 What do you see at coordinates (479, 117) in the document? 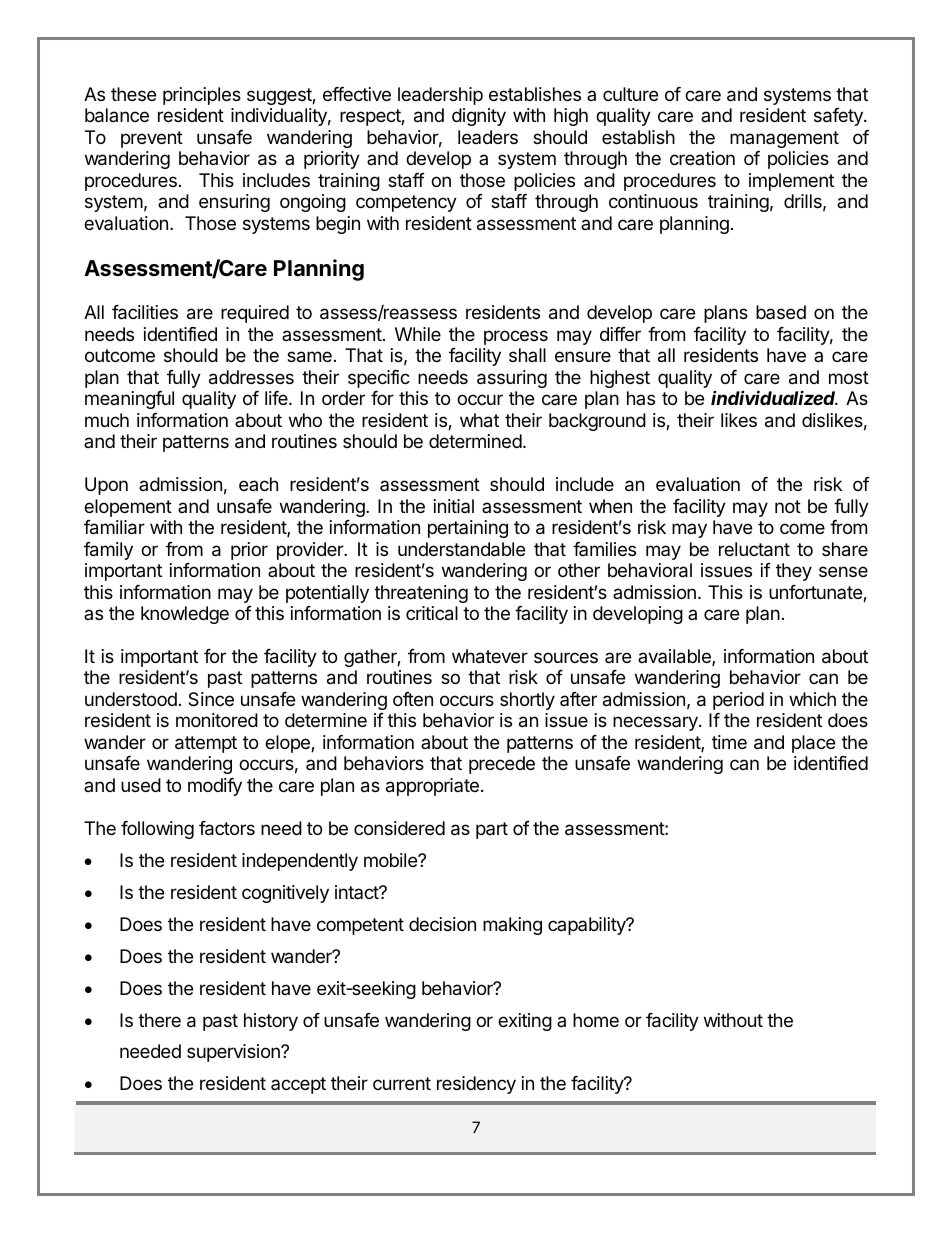
I see `dignity` at bounding box center [479, 117].
